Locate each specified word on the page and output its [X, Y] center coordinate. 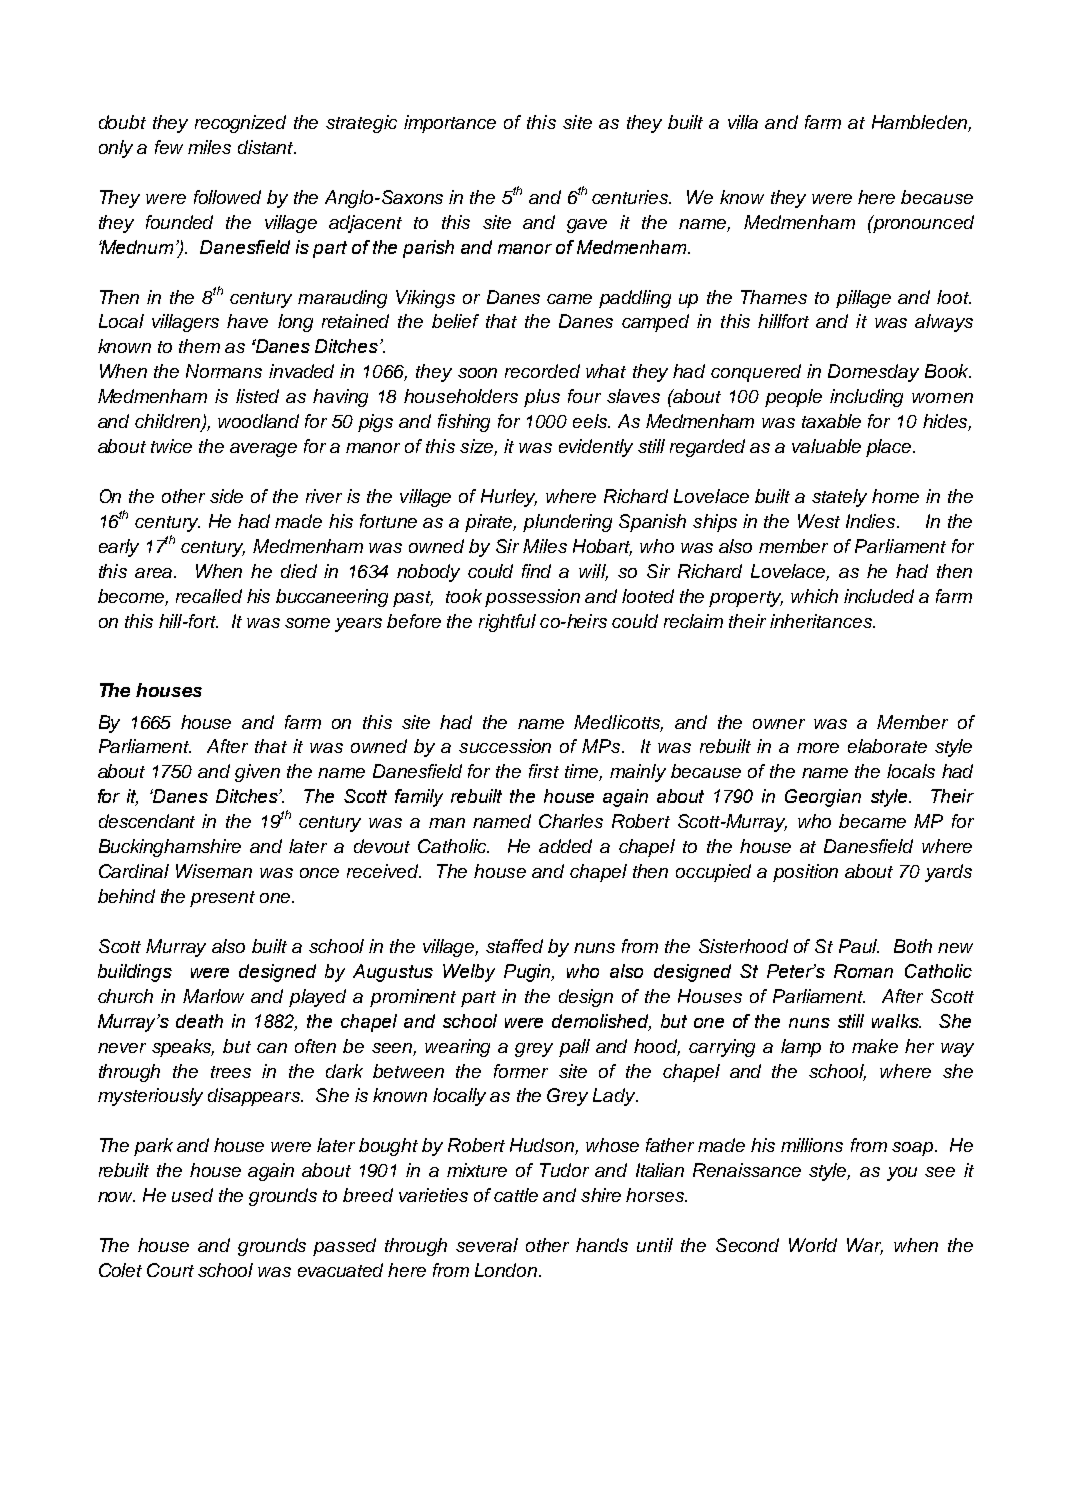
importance [450, 124]
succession [505, 746]
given [257, 773]
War [865, 1246]
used [192, 1195]
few [169, 147]
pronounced [922, 224]
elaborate [887, 746]
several [487, 1245]
